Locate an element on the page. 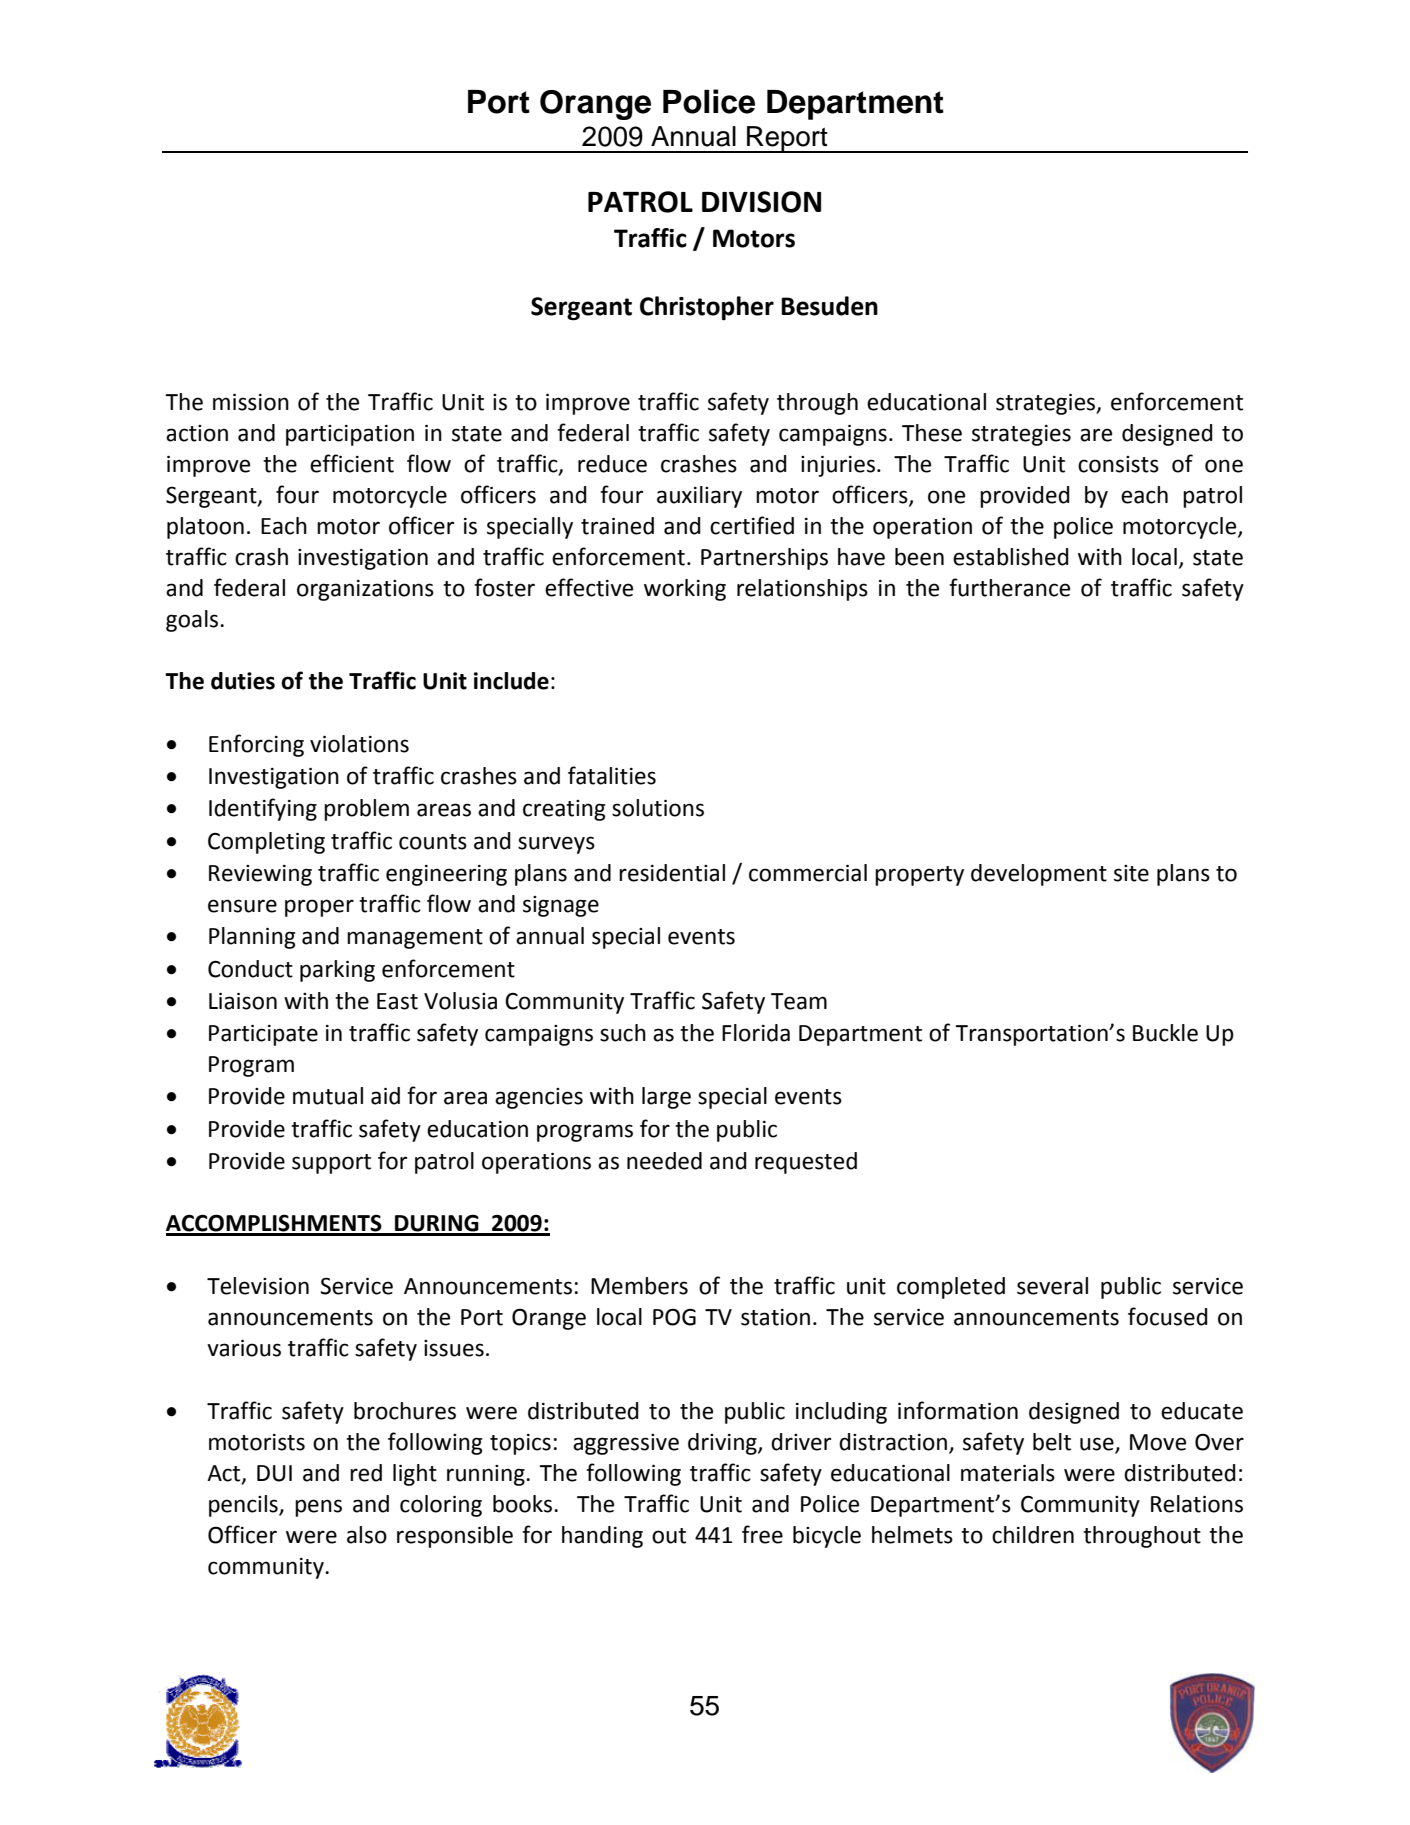  DIVISION is located at coordinates (761, 202).
